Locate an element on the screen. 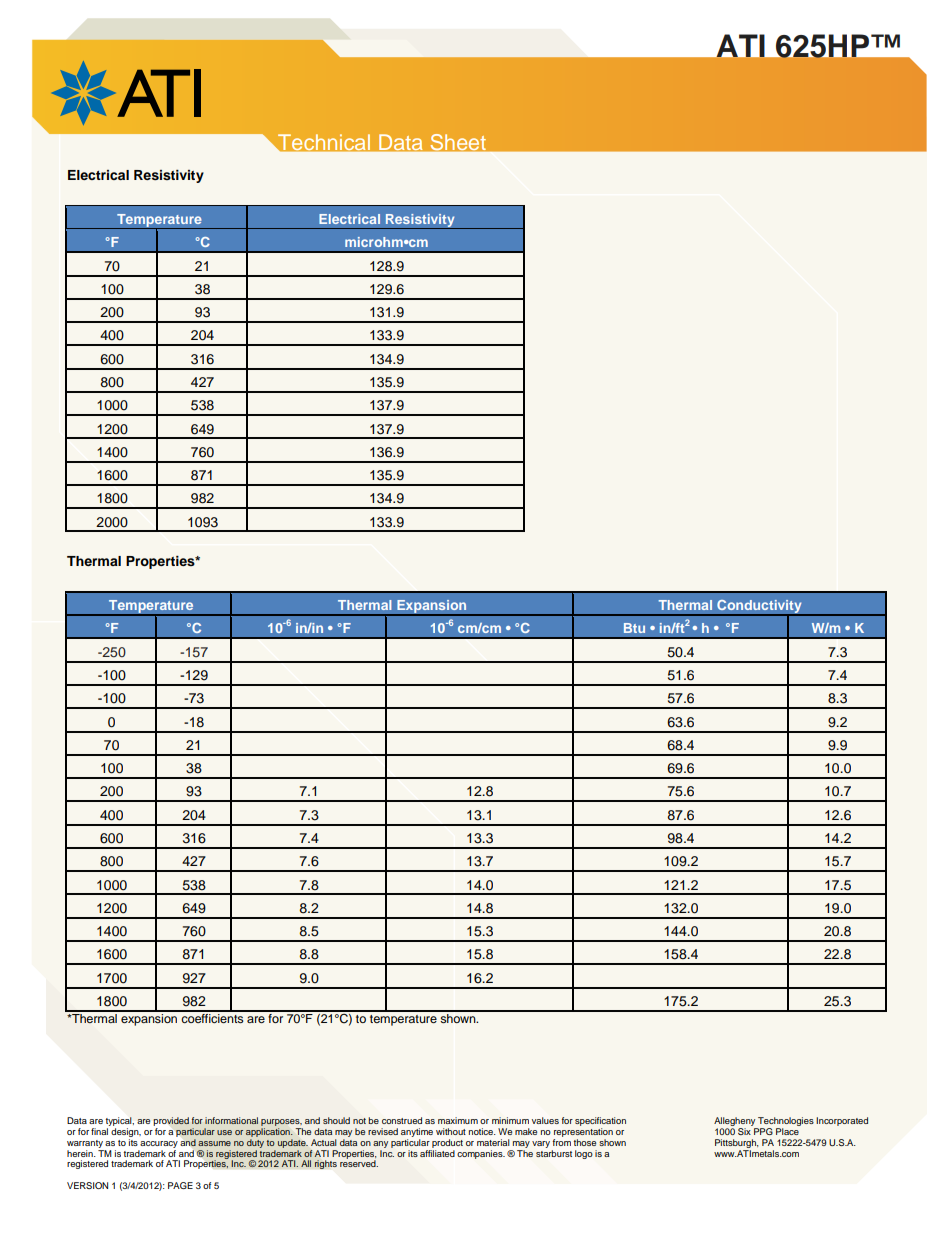 This screenshot has width=952, height=1233. minimum is located at coordinates (510, 1120).
